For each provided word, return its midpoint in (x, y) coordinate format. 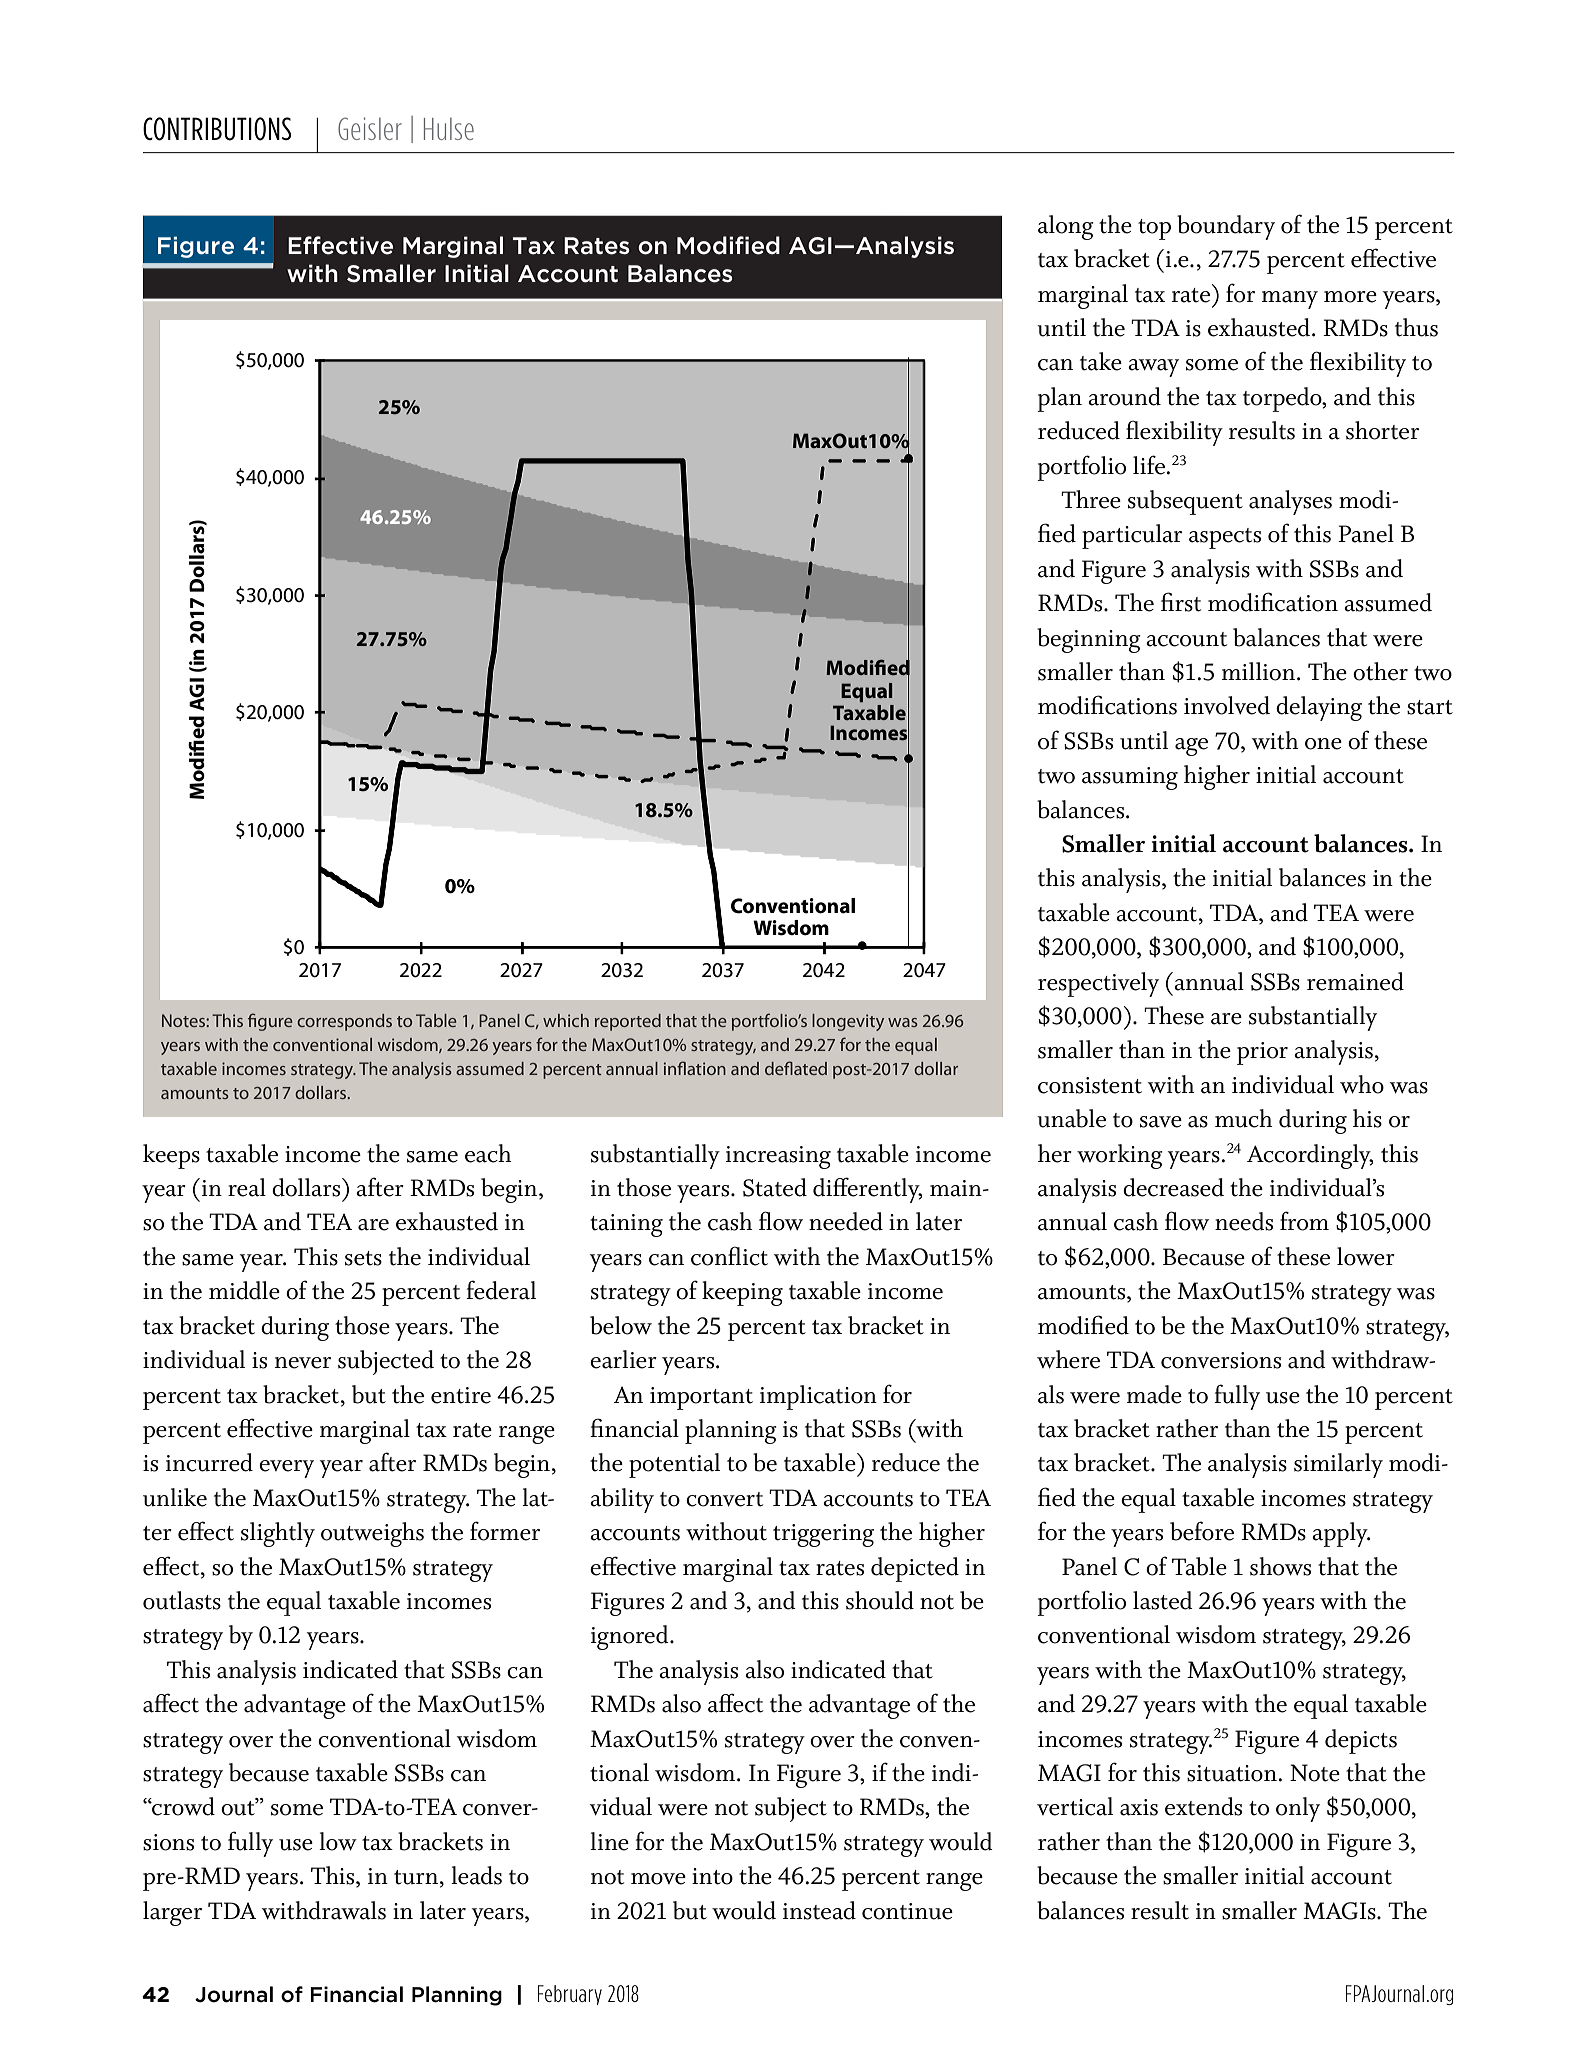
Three (1091, 499)
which (566, 1020)
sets (363, 1258)
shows (1280, 1566)
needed (846, 1221)
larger (172, 1913)
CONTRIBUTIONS (217, 129)
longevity (848, 1022)
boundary (1226, 227)
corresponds (344, 1022)
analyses (1290, 502)
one (1323, 744)
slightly (278, 1534)
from (1304, 1221)
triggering (823, 1535)
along (1066, 227)
